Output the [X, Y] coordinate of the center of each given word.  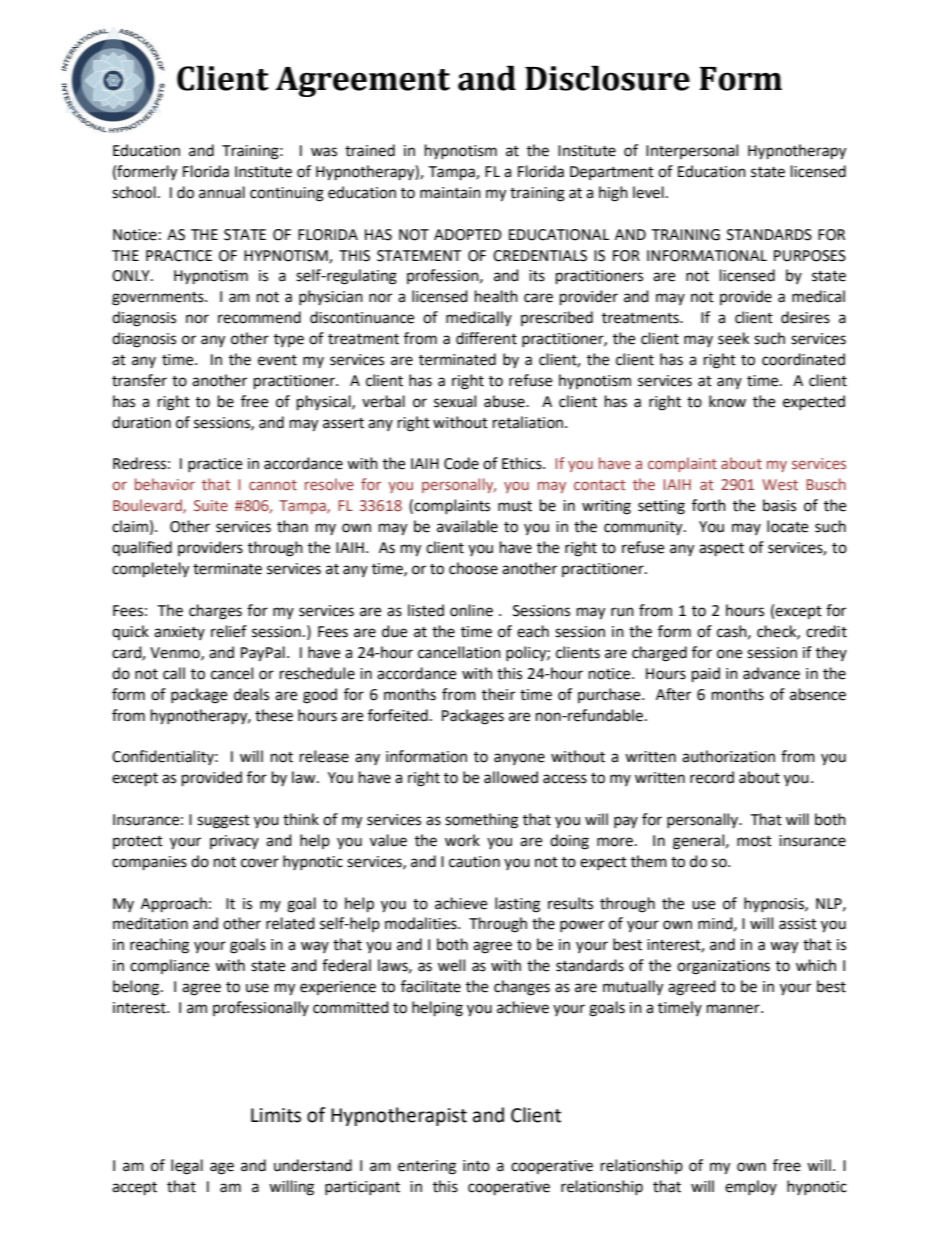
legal [187, 1167]
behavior [165, 484]
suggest [223, 822]
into [476, 1166]
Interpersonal [692, 151]
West [780, 484]
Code [461, 463]
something [481, 821]
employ [751, 1187]
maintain [450, 193]
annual [222, 192]
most [754, 841]
